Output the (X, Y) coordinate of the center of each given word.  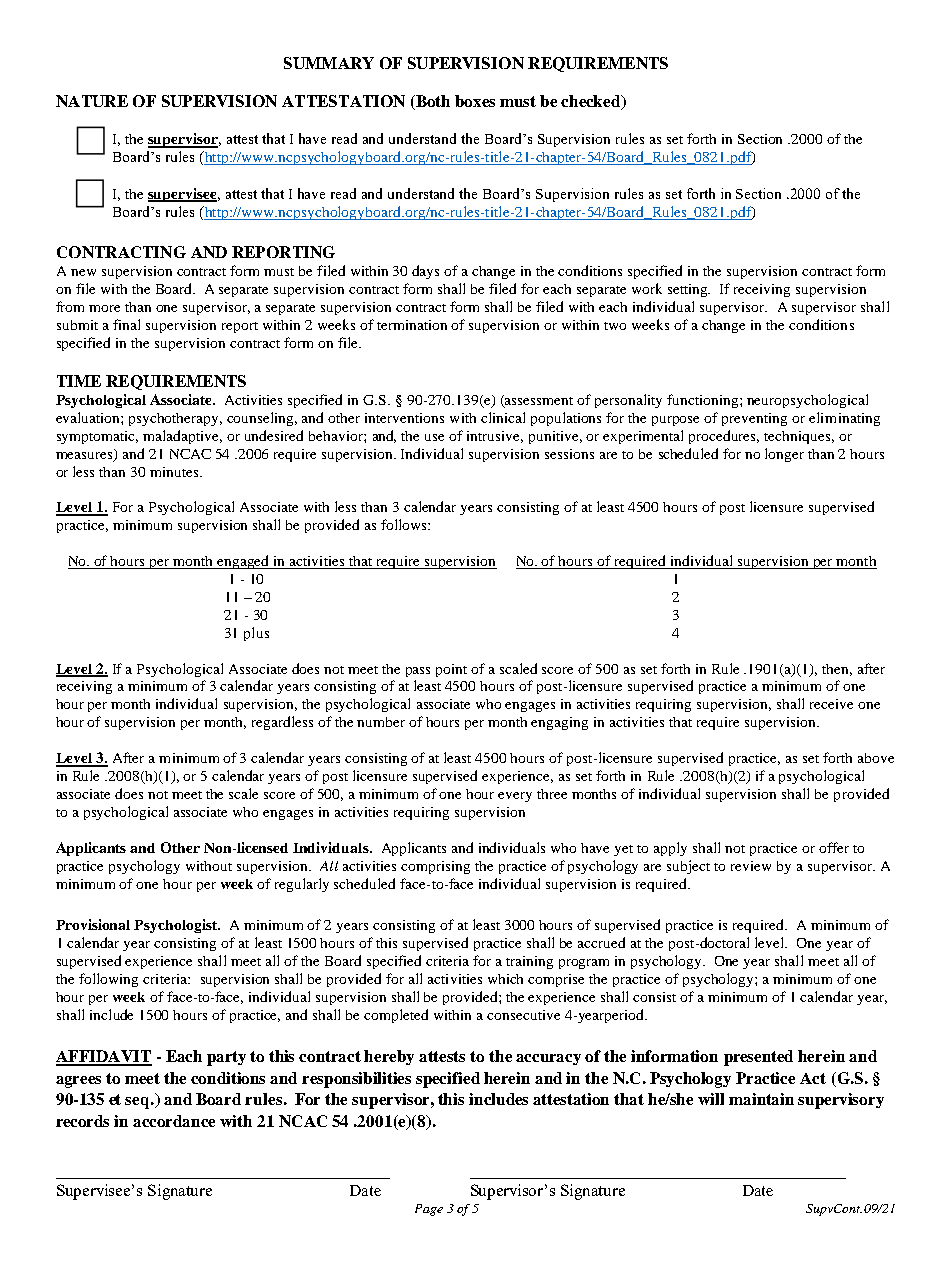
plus (256, 634)
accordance (174, 1121)
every (515, 797)
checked (592, 102)
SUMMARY (329, 63)
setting (689, 290)
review (751, 866)
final (126, 324)
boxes (475, 101)
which (505, 979)
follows (405, 524)
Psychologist (177, 926)
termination (412, 325)
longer (784, 455)
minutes (175, 472)
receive (831, 704)
